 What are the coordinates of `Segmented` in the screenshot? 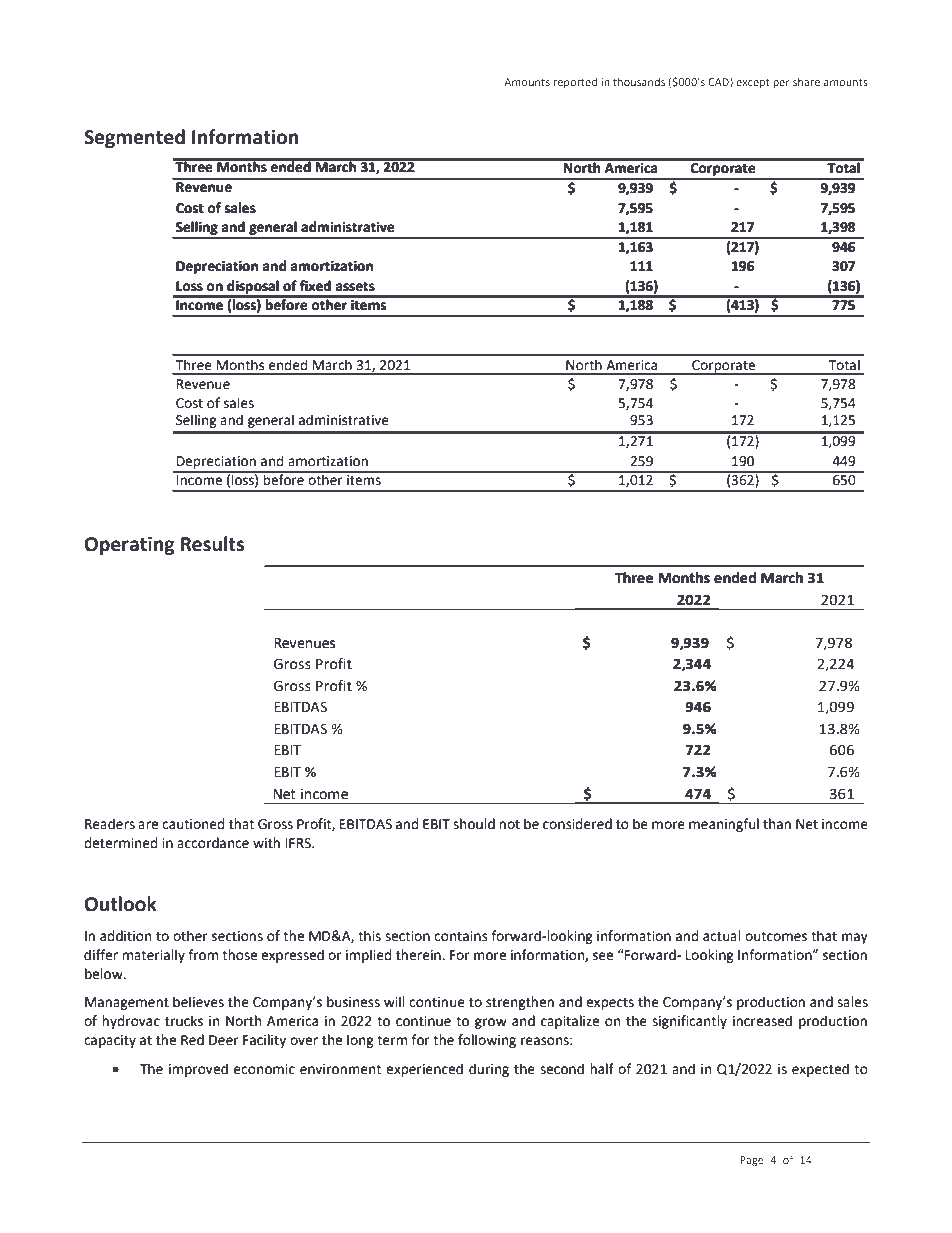 It's located at (134, 138).
